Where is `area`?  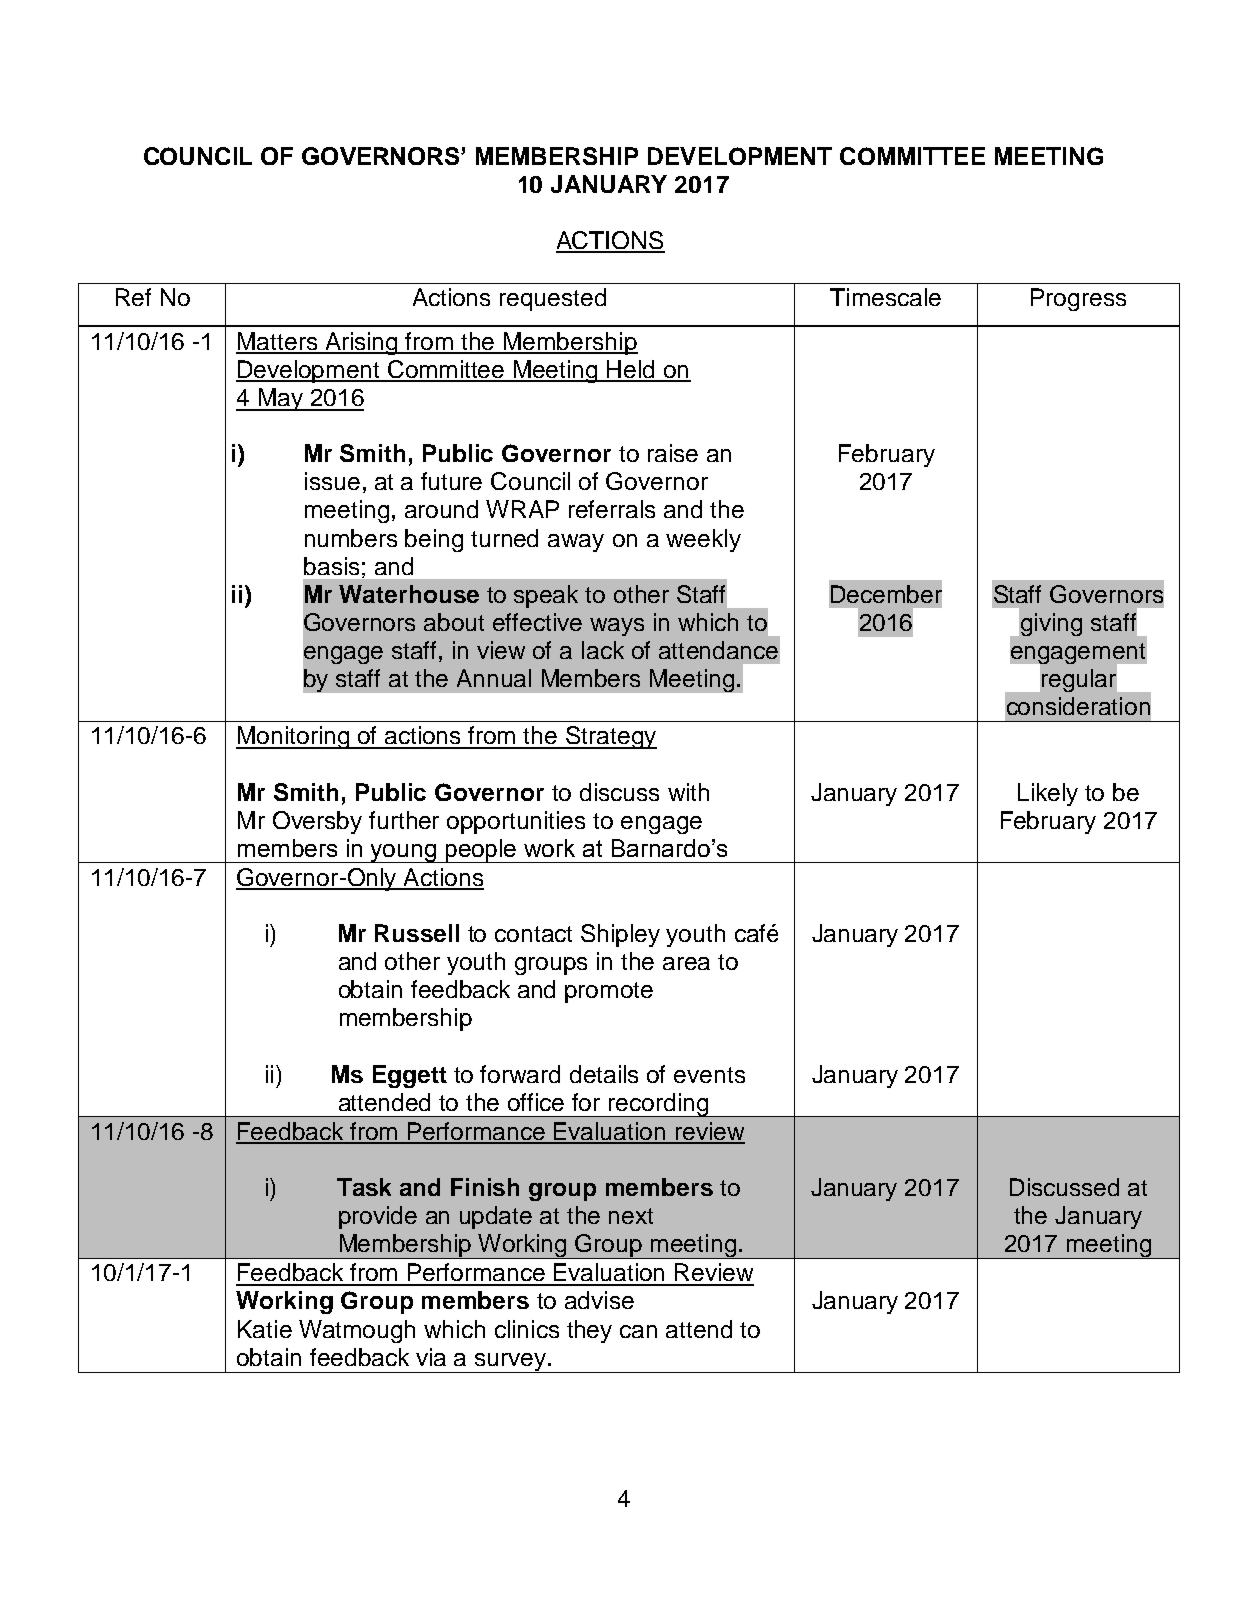 area is located at coordinates (686, 963).
